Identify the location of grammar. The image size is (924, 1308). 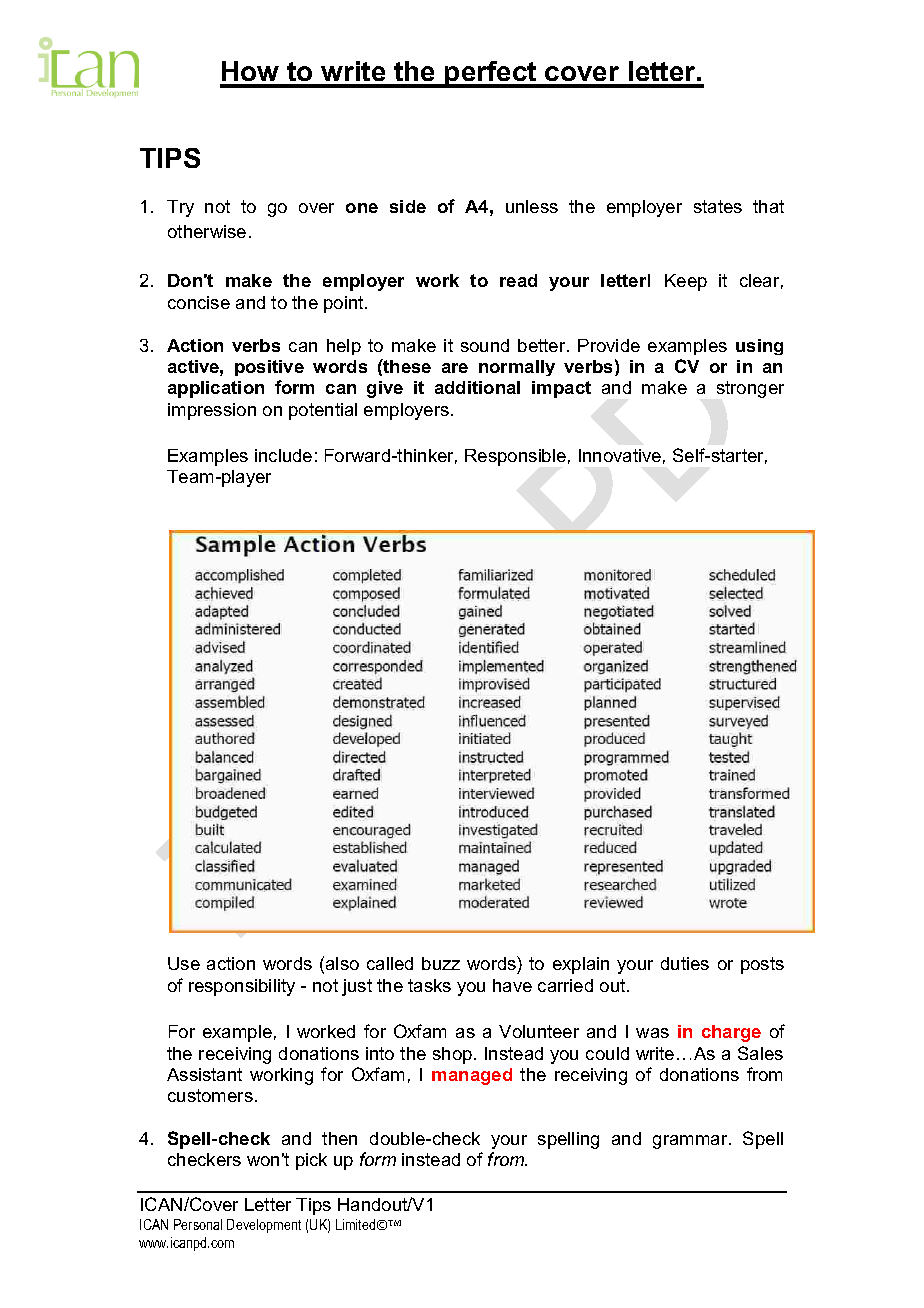
(691, 1142).
